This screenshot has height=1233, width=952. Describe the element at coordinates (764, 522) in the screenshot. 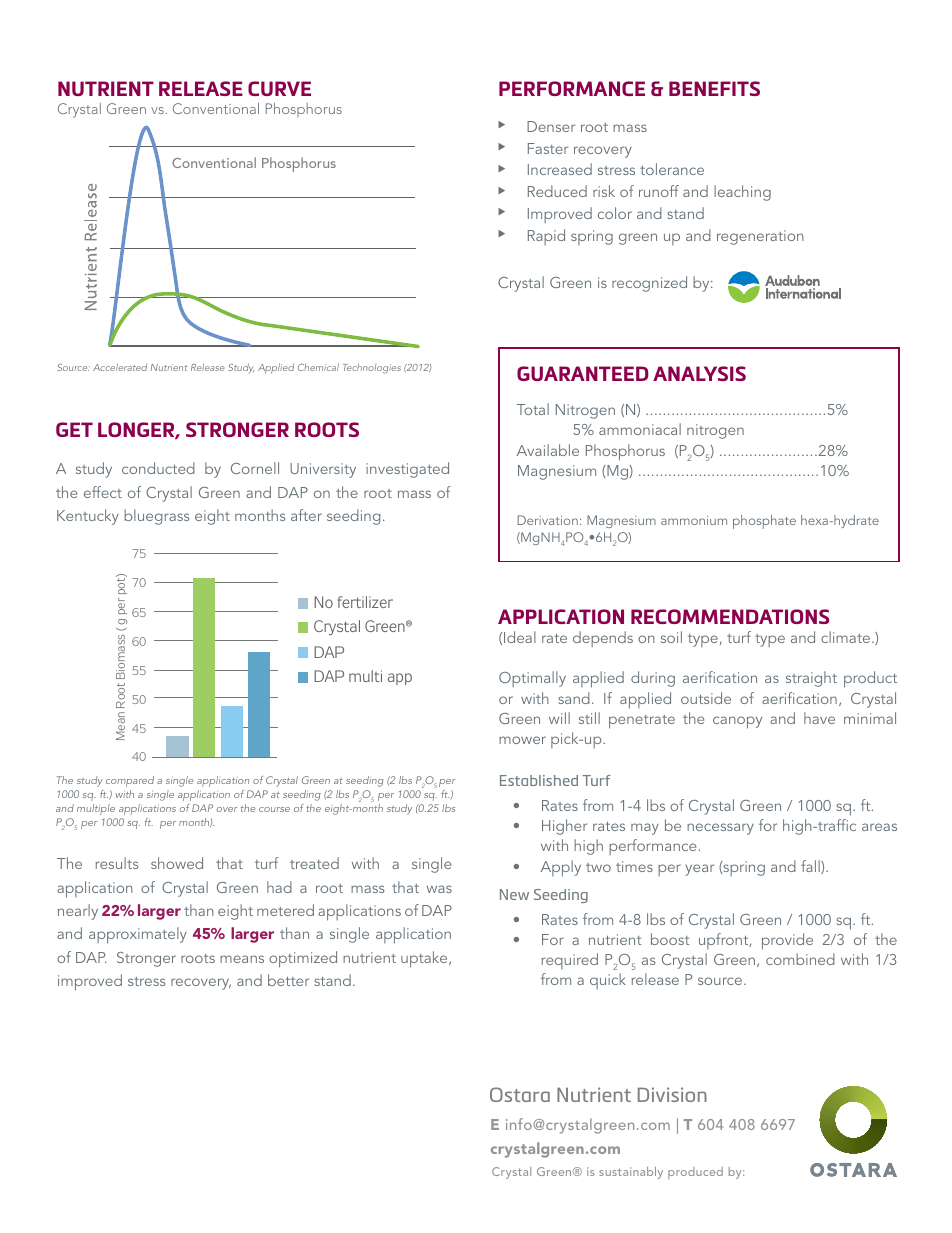

I see `phosphate` at that location.
